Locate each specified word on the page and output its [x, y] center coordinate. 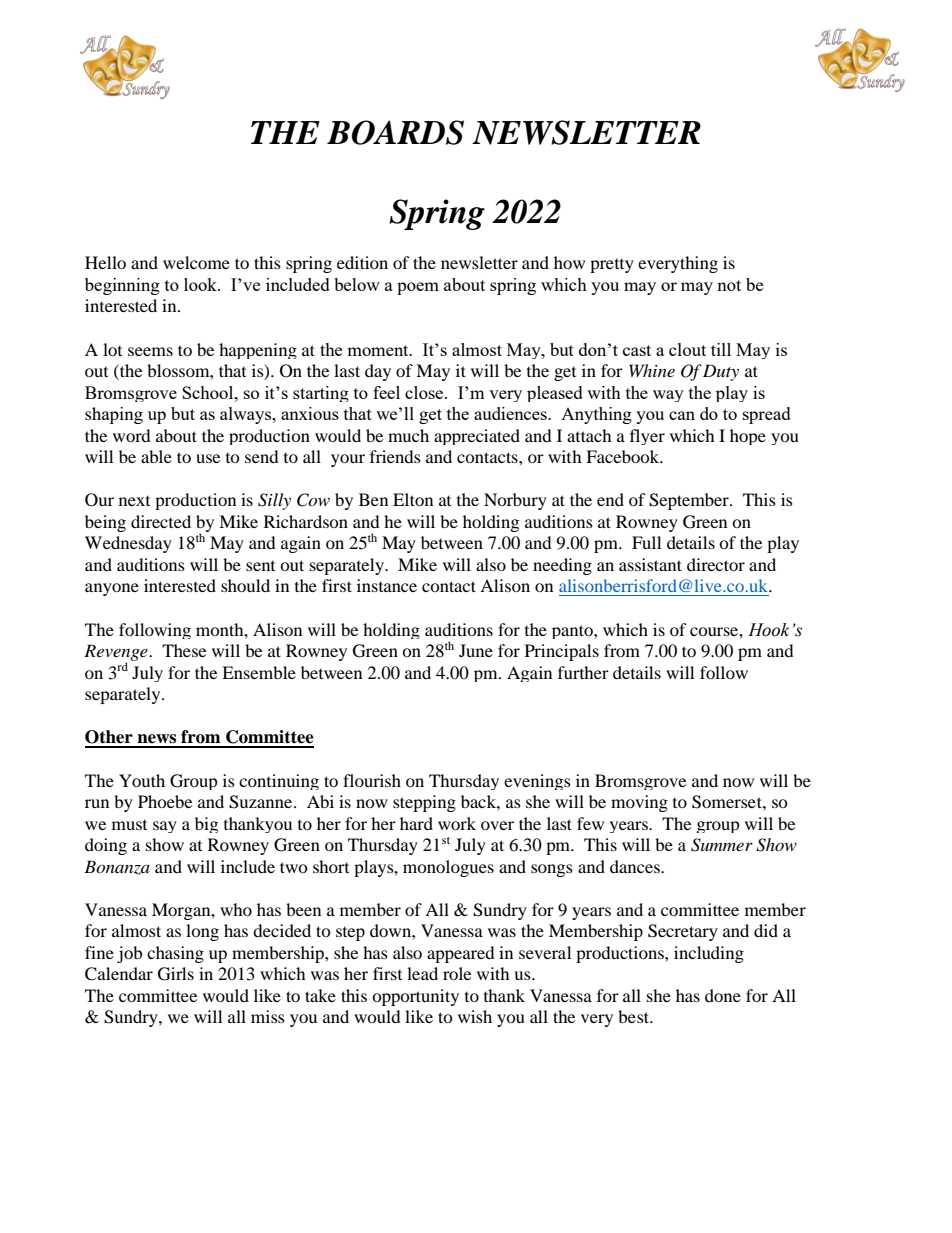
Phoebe [165, 801]
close [425, 392]
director [716, 564]
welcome [196, 262]
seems [150, 351]
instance [387, 585]
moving [639, 803]
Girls [176, 974]
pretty [612, 266]
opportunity [415, 997]
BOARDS [395, 132]
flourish [372, 780]
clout [687, 349]
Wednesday [128, 544]
